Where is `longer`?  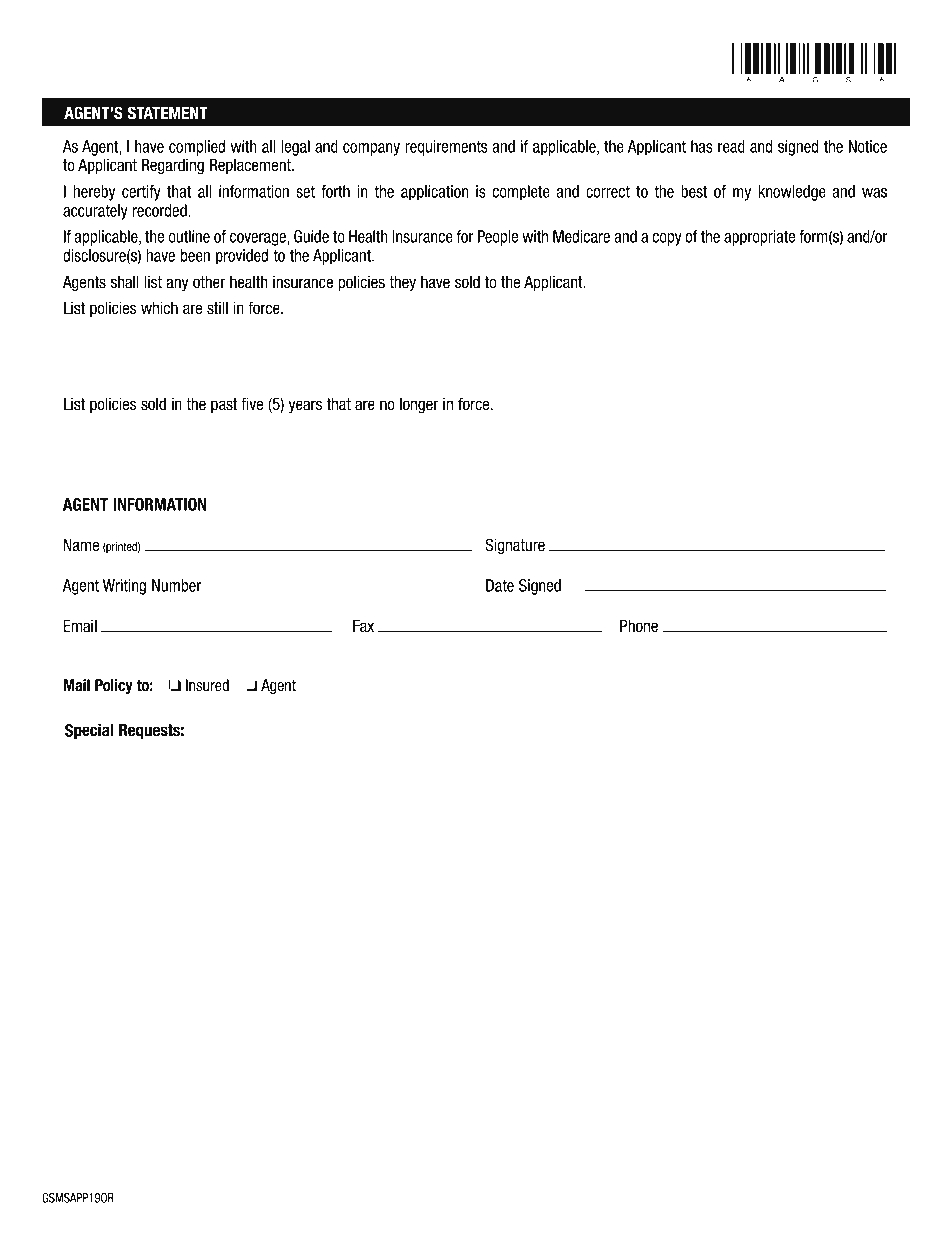 longer is located at coordinates (419, 405).
